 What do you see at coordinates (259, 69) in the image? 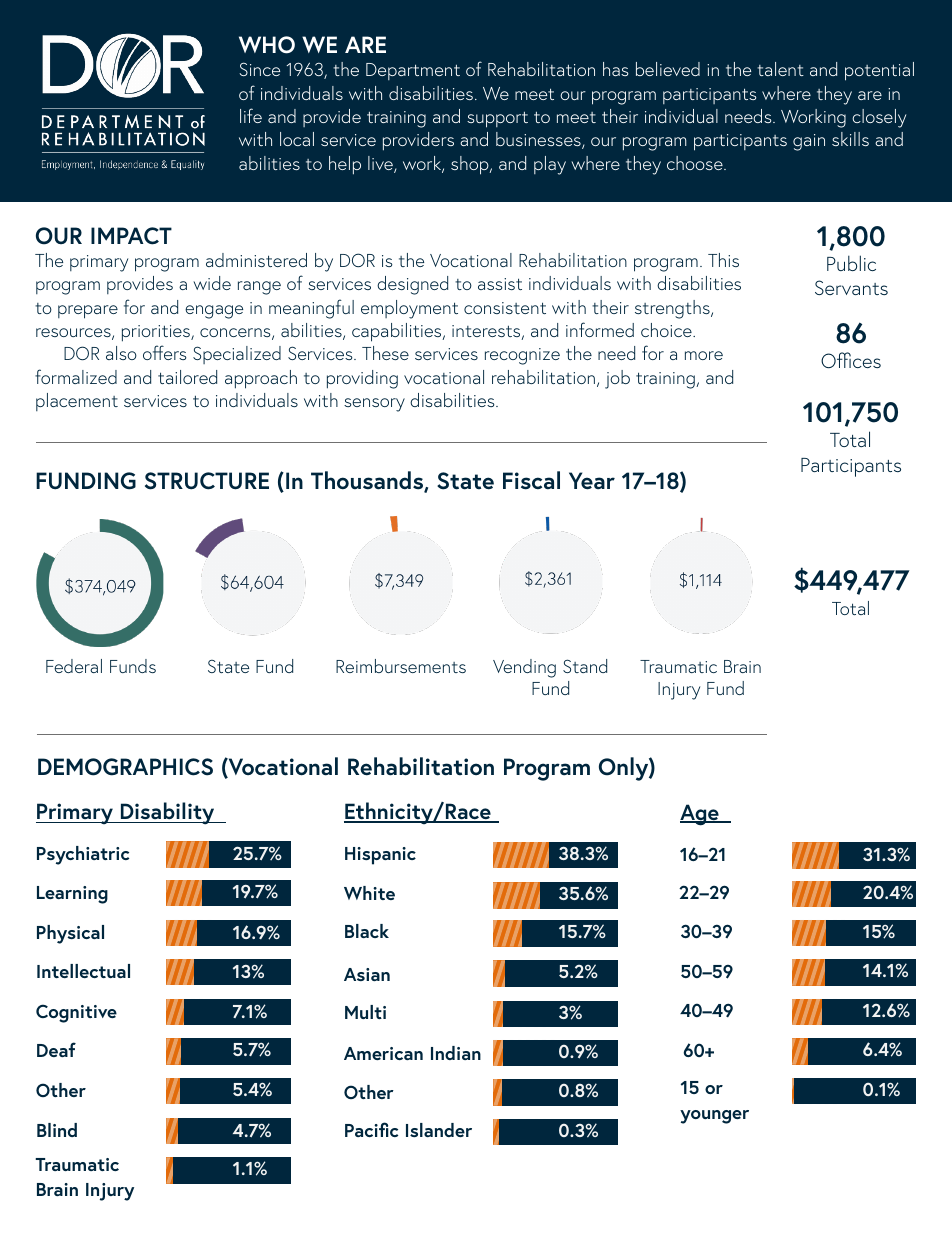
I see `Since` at bounding box center [259, 69].
